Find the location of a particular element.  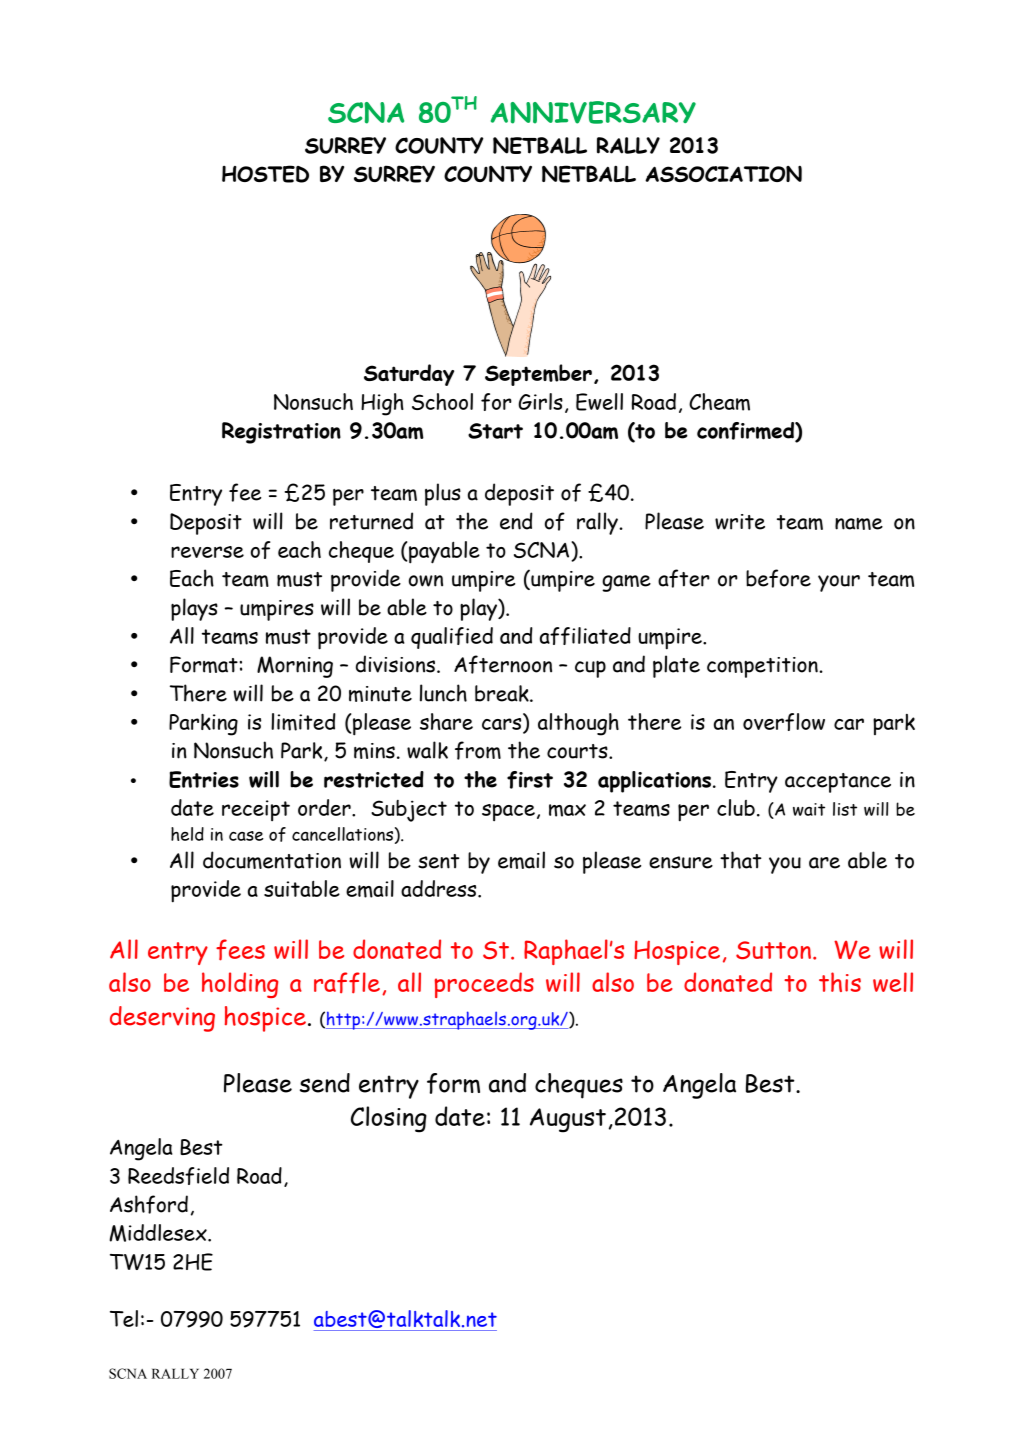

ASSOCIATION is located at coordinates (723, 174).
